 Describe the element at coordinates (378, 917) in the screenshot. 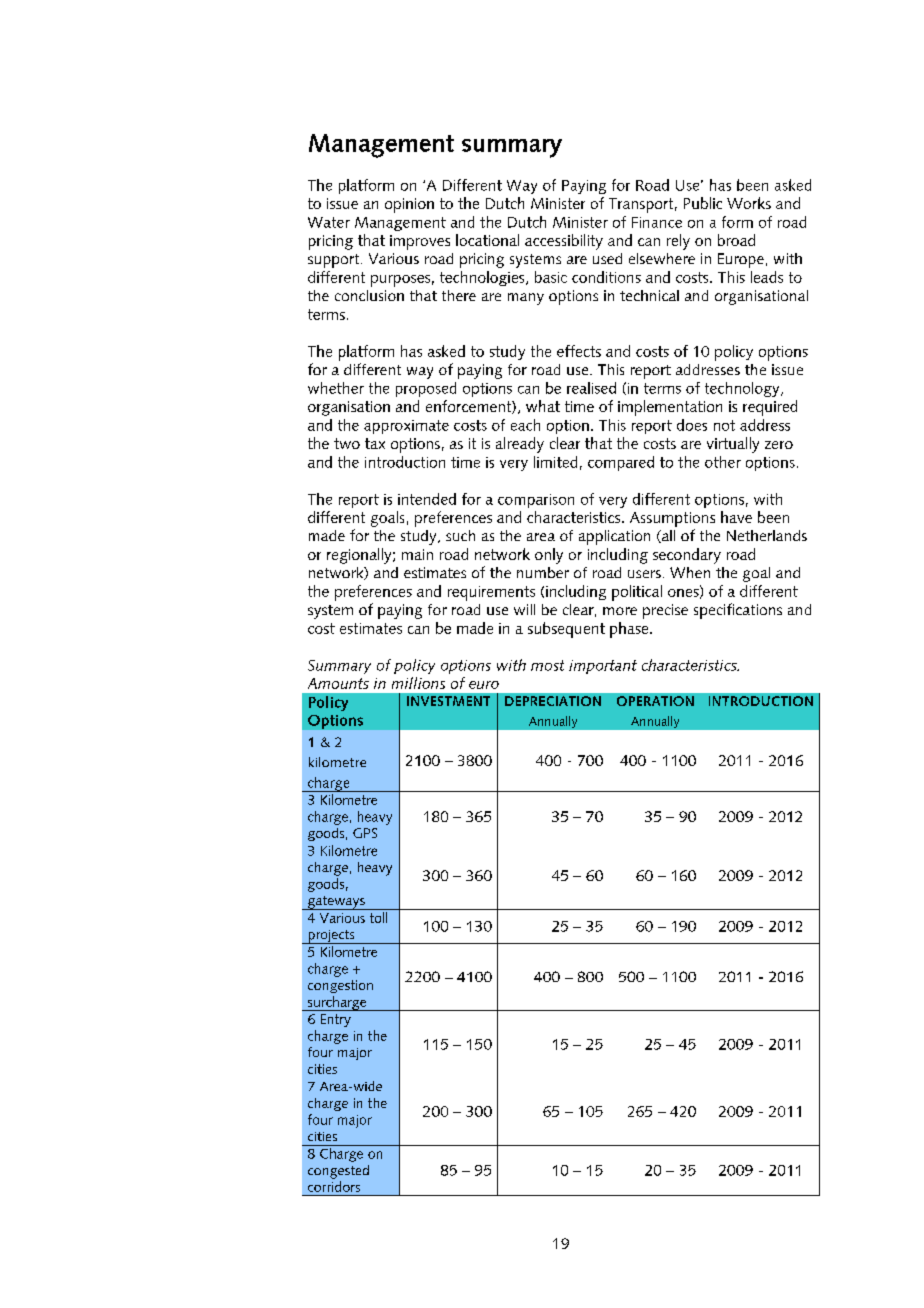

I see `toll` at that location.
